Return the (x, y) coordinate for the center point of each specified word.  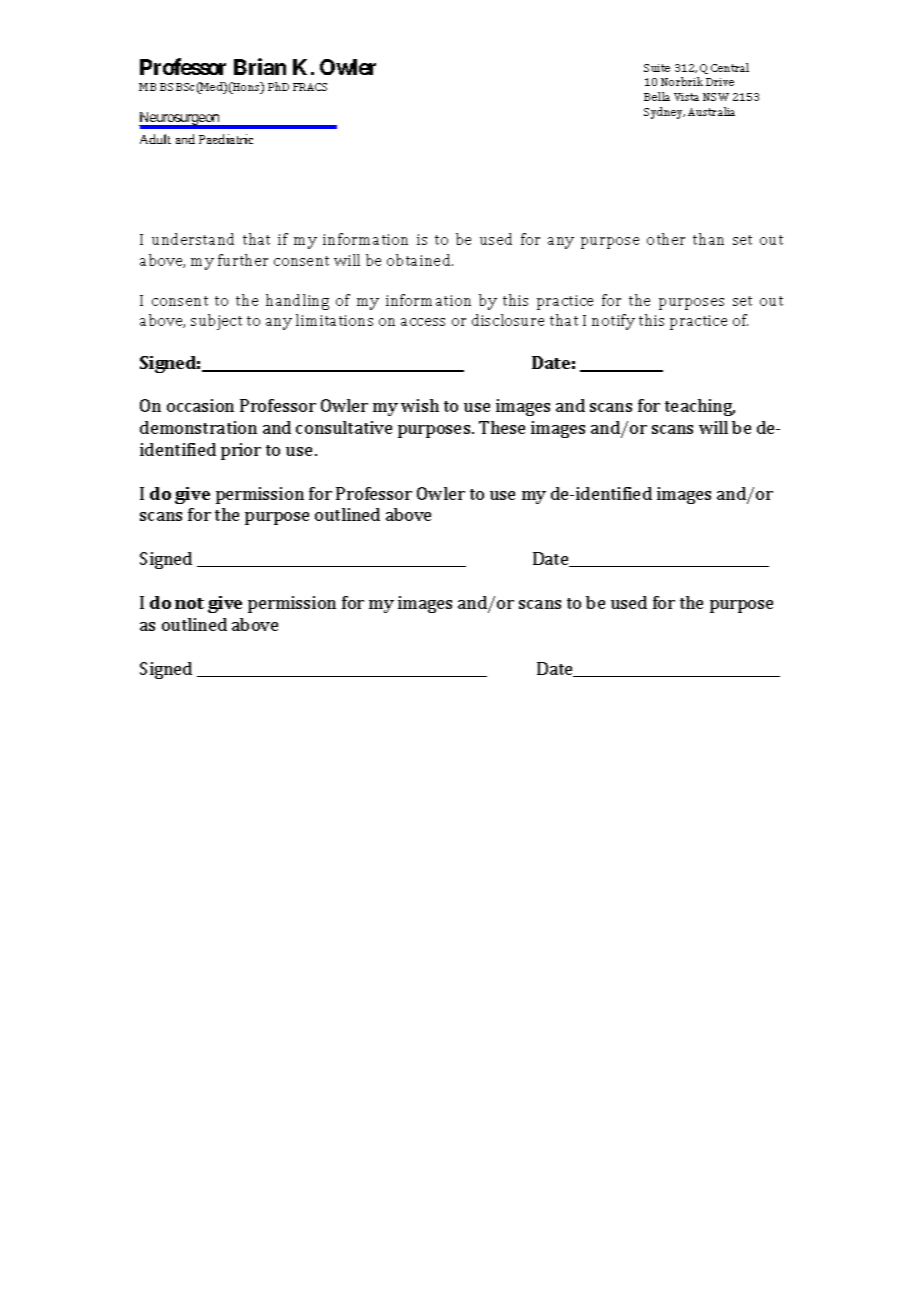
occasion (200, 405)
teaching (700, 407)
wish (420, 405)
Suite (657, 68)
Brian (260, 66)
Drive (720, 82)
